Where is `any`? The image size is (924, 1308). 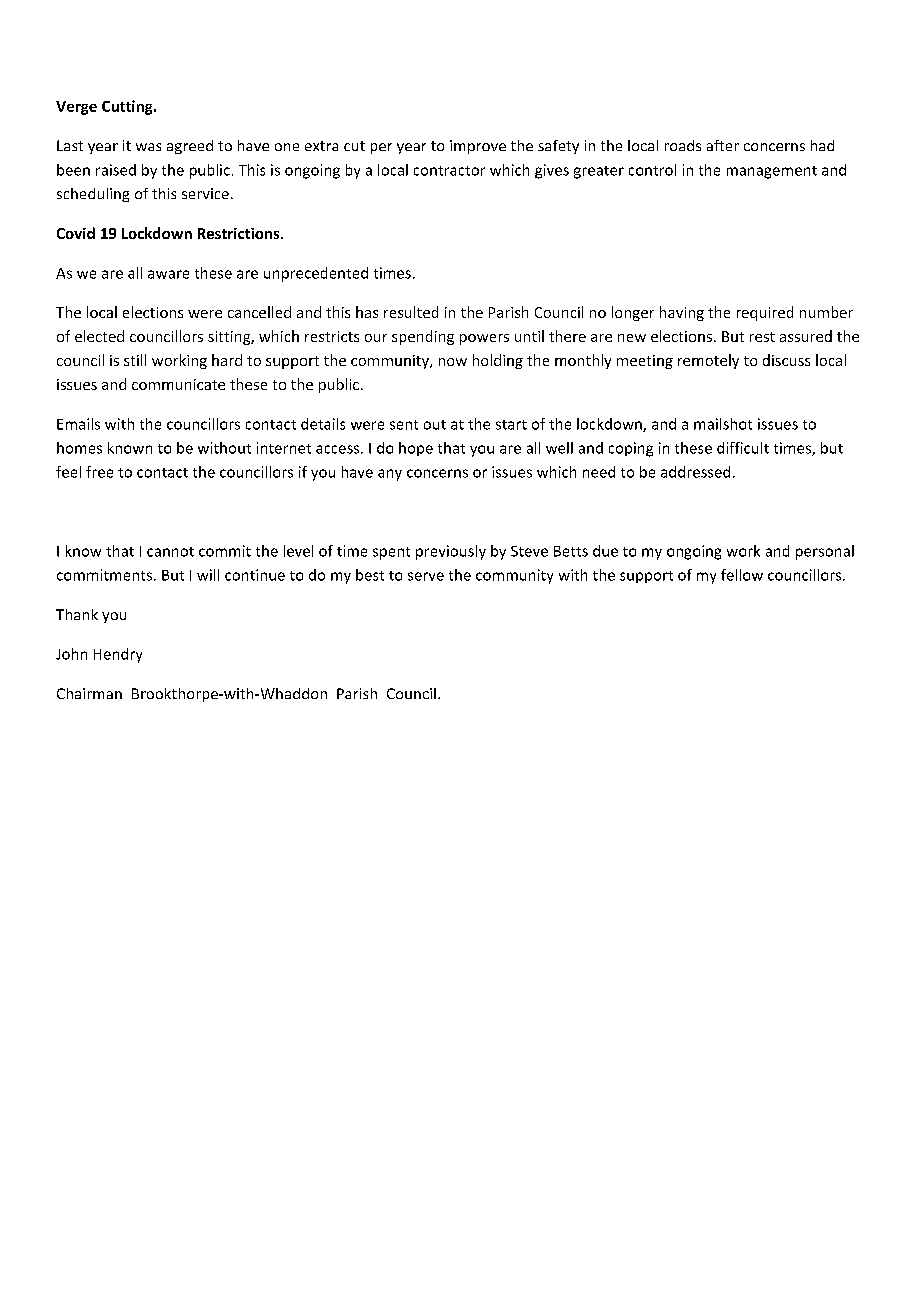 any is located at coordinates (390, 475).
